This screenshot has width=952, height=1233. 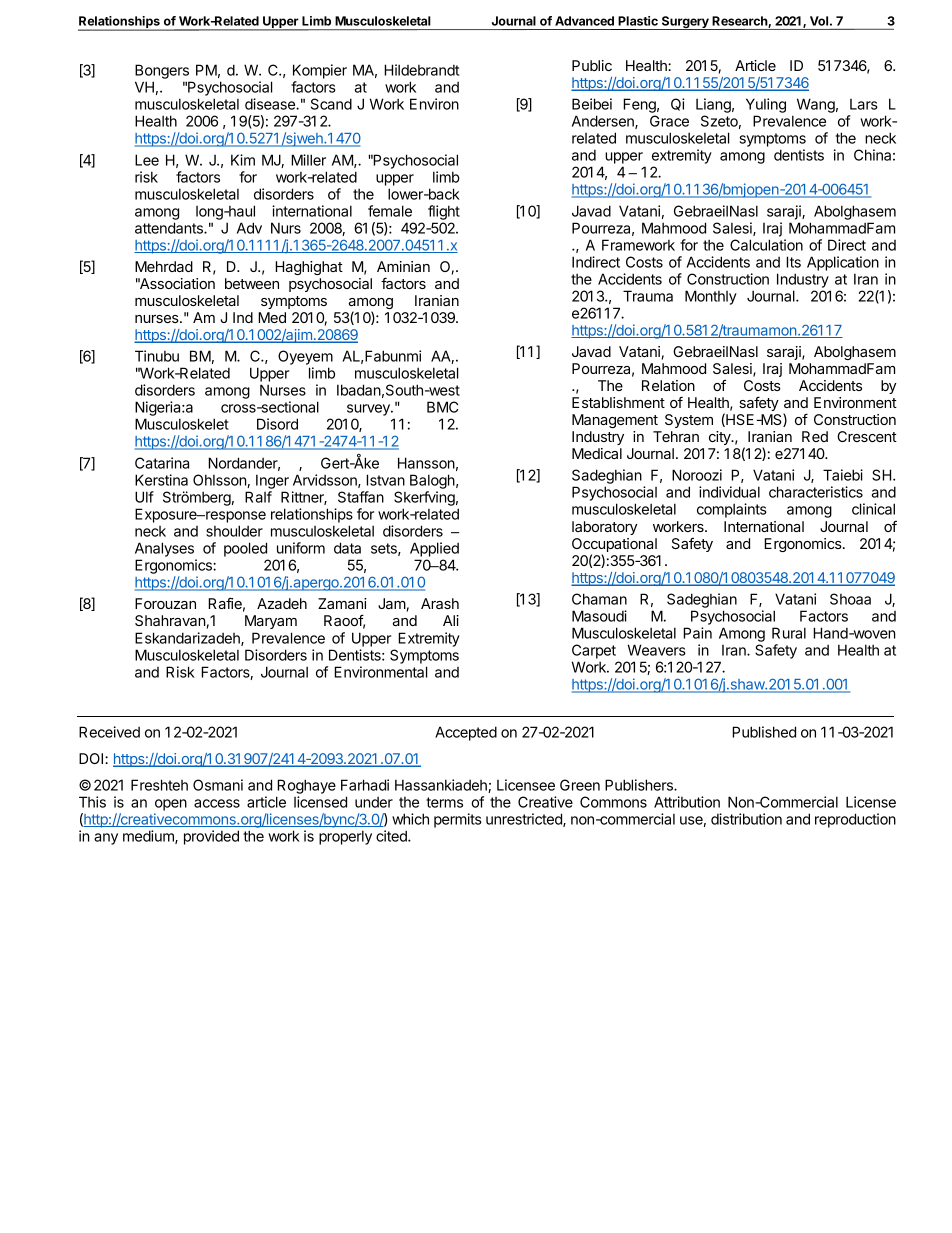 What do you see at coordinates (434, 549) in the screenshot?
I see `Applied` at bounding box center [434, 549].
